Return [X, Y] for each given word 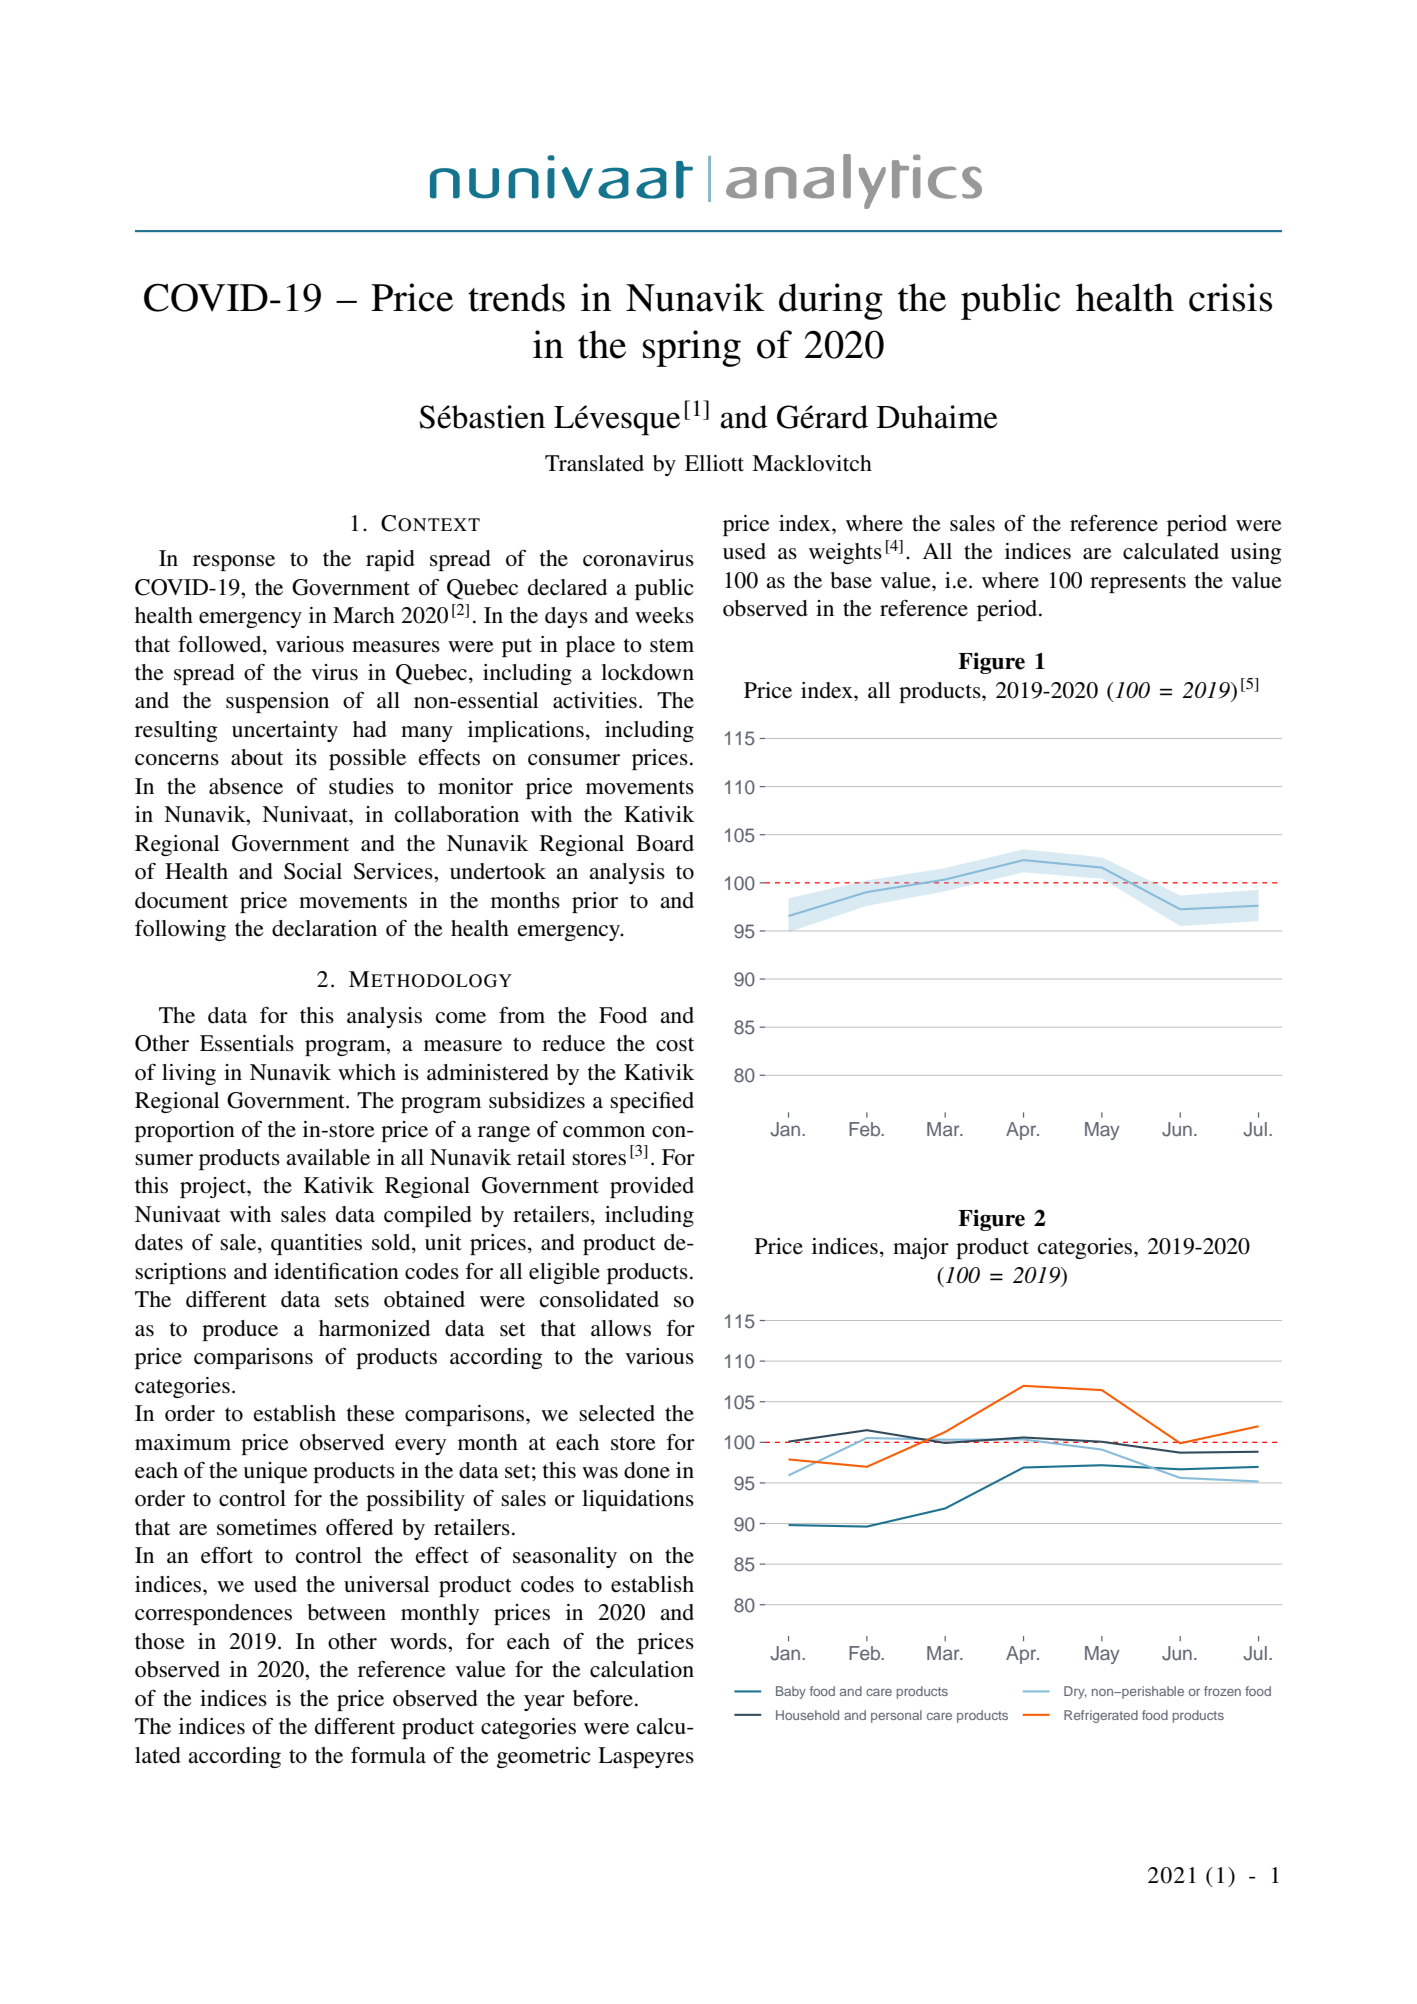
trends [516, 297]
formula [388, 1755]
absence [246, 786]
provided [652, 1187]
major [921, 1248]
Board [665, 843]
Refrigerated [1101, 1716]
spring [692, 348]
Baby [791, 1692]
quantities [316, 1244]
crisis [1230, 297]
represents [1138, 583]
